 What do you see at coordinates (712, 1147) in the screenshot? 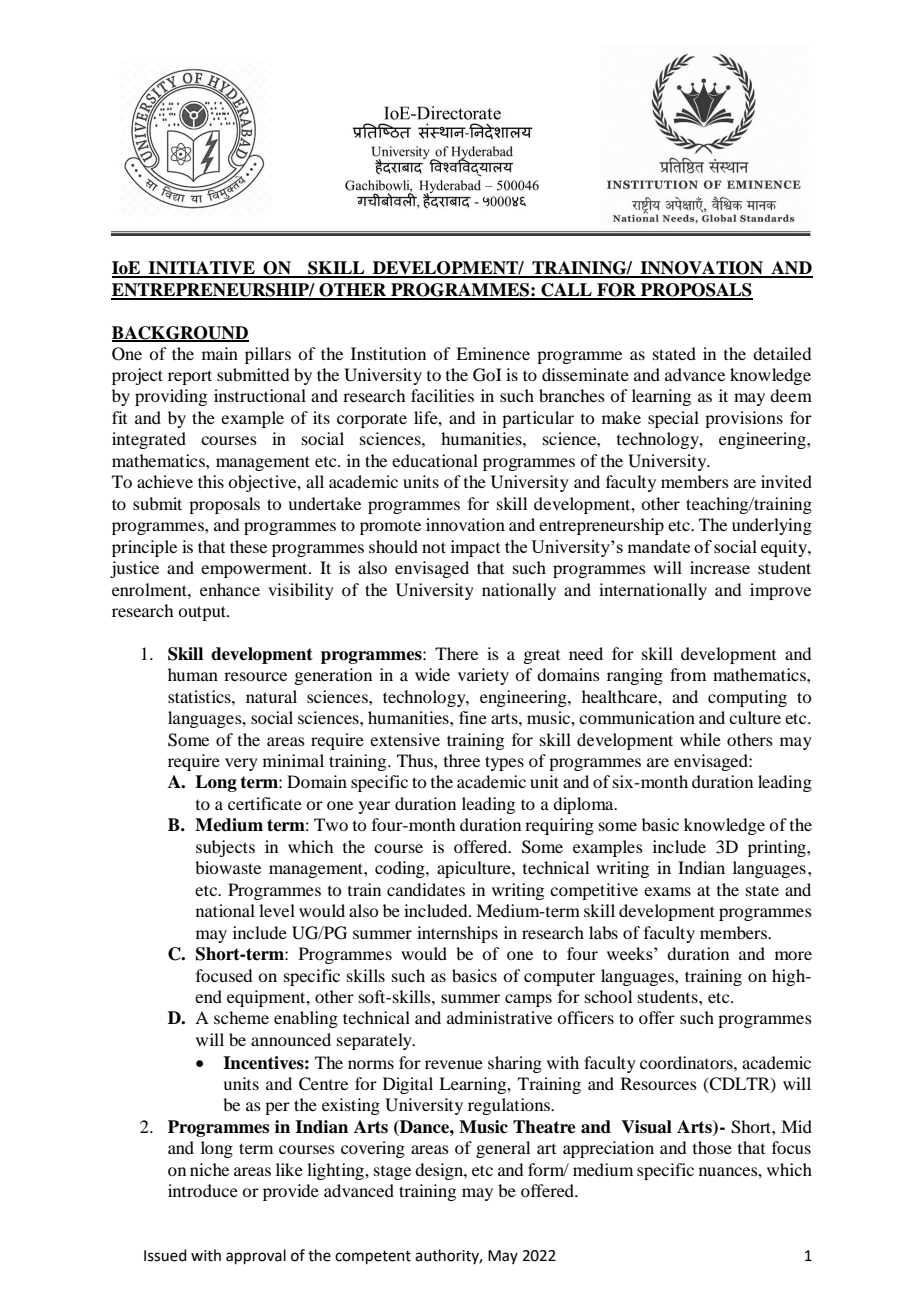
I see `those` at bounding box center [712, 1147].
